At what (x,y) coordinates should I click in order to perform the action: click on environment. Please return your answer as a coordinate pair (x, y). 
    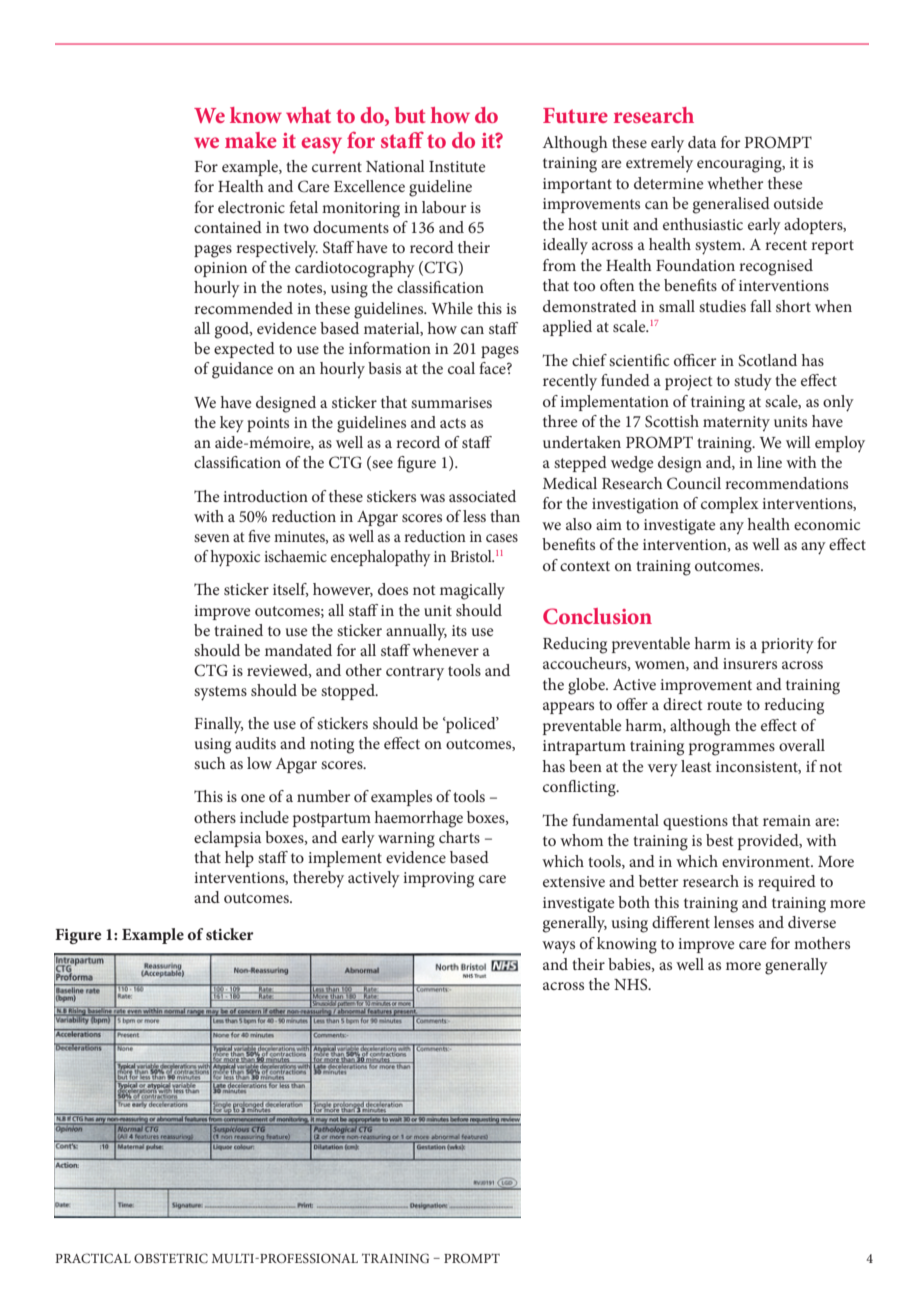
    Looking at the image, I should click on (767, 861).
